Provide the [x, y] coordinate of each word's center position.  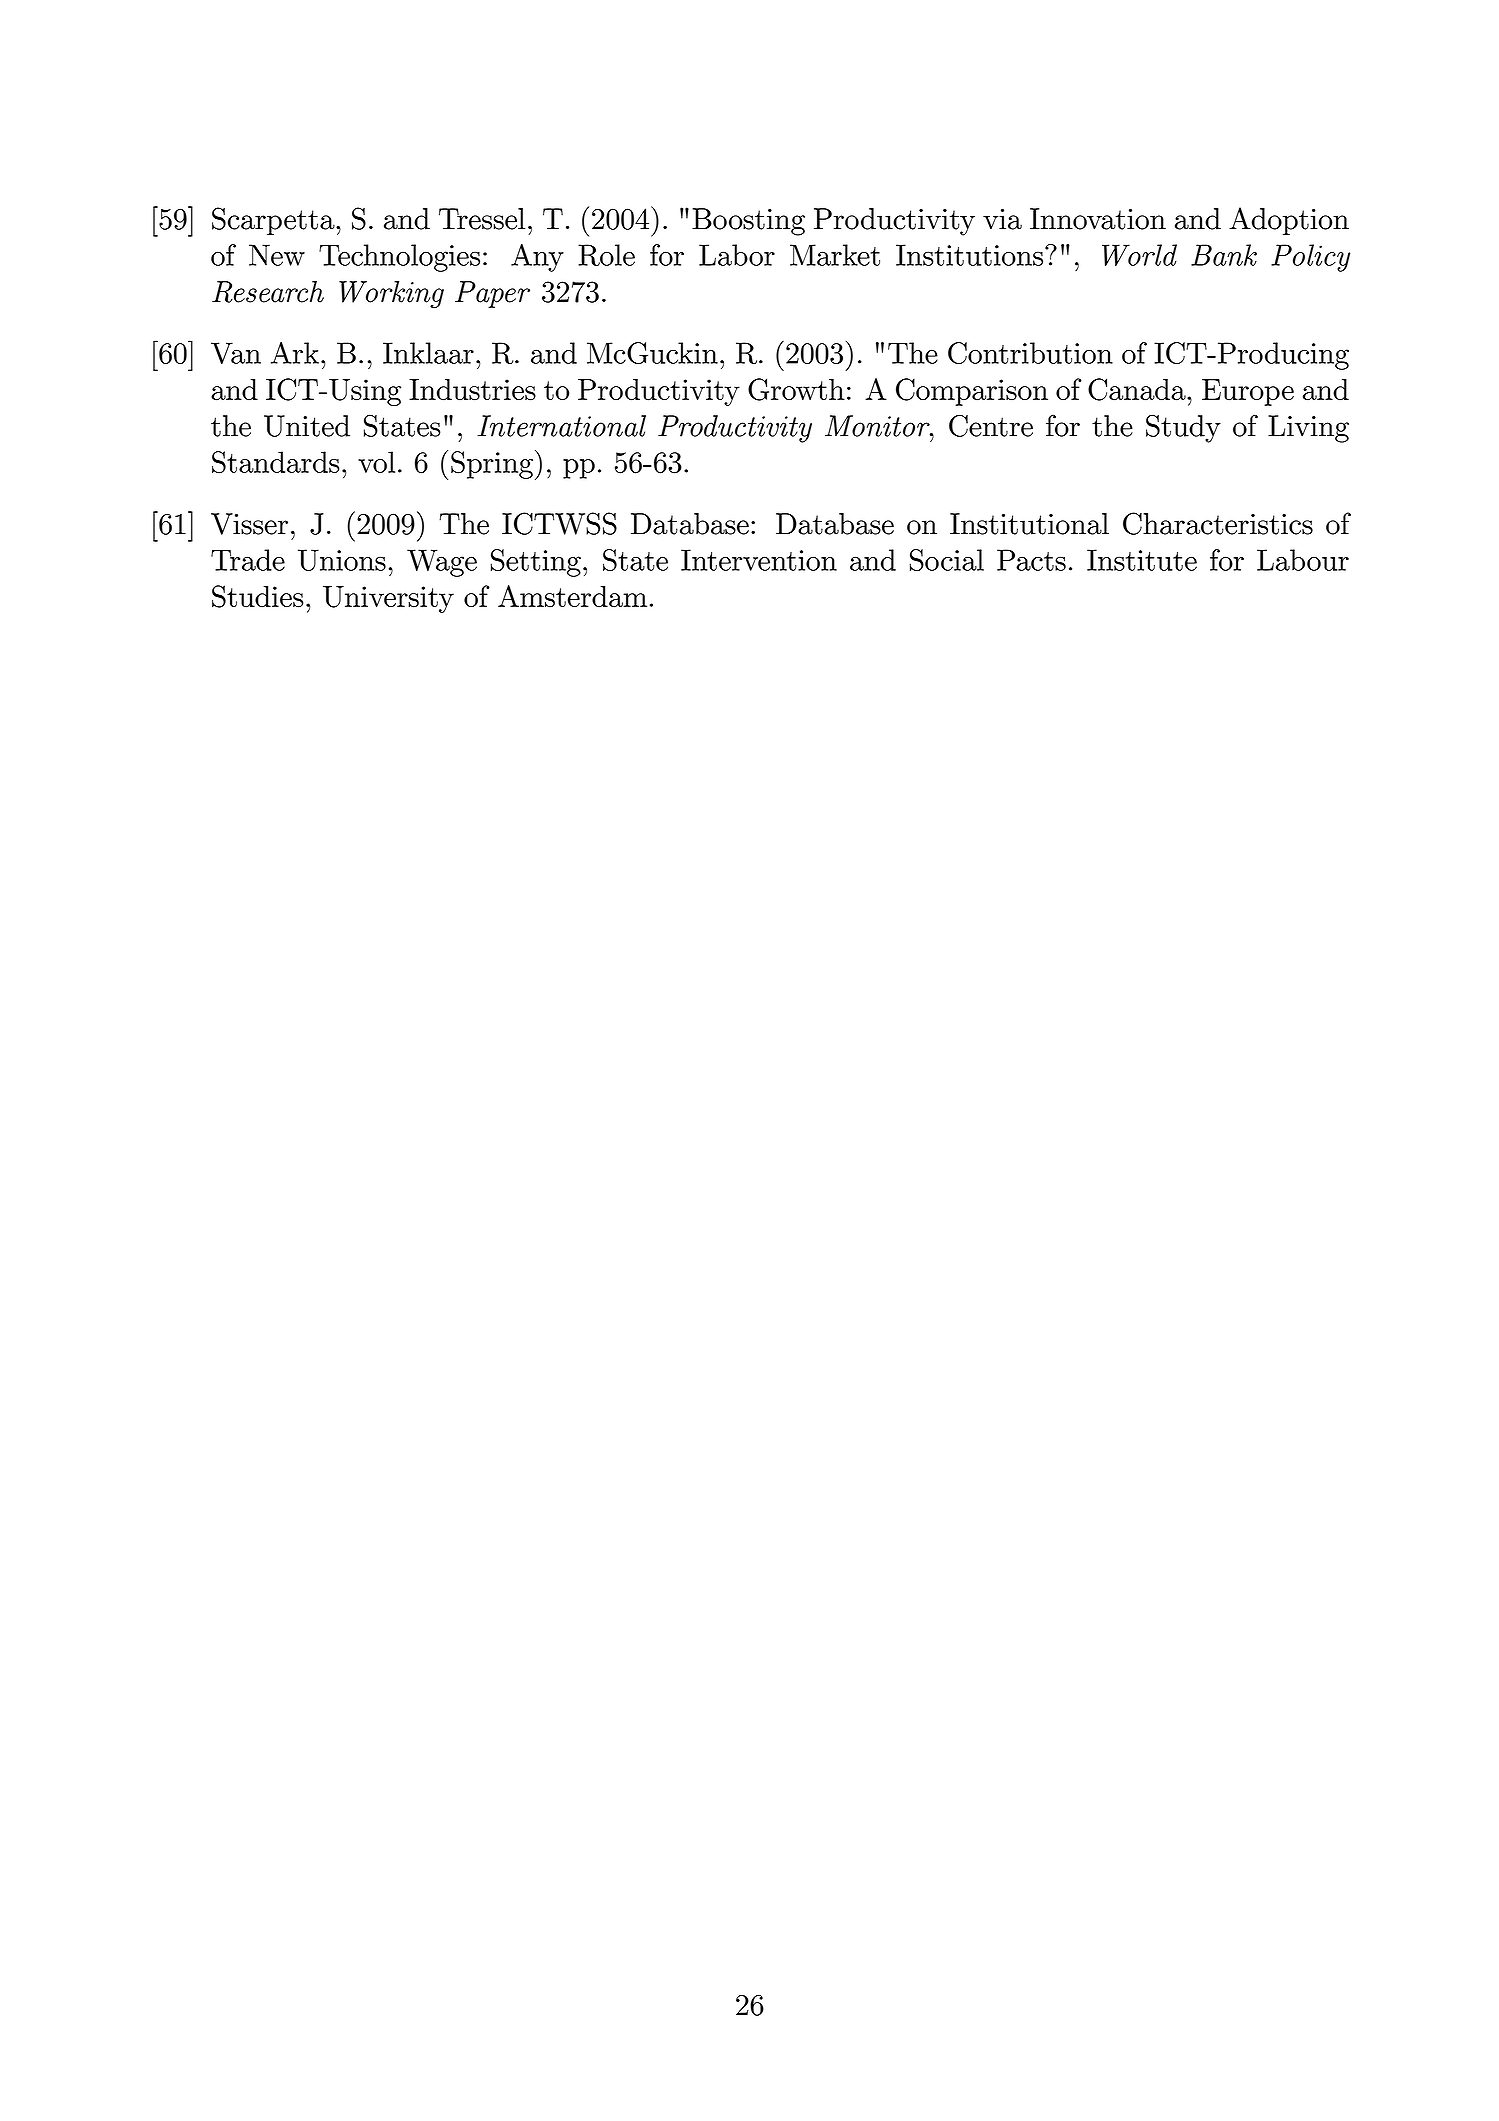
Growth [796, 389]
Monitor [878, 426]
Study [1183, 428]
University [388, 599]
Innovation [1098, 219]
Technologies [399, 258]
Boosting [748, 222]
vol [376, 462]
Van [236, 353]
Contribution [1030, 353]
